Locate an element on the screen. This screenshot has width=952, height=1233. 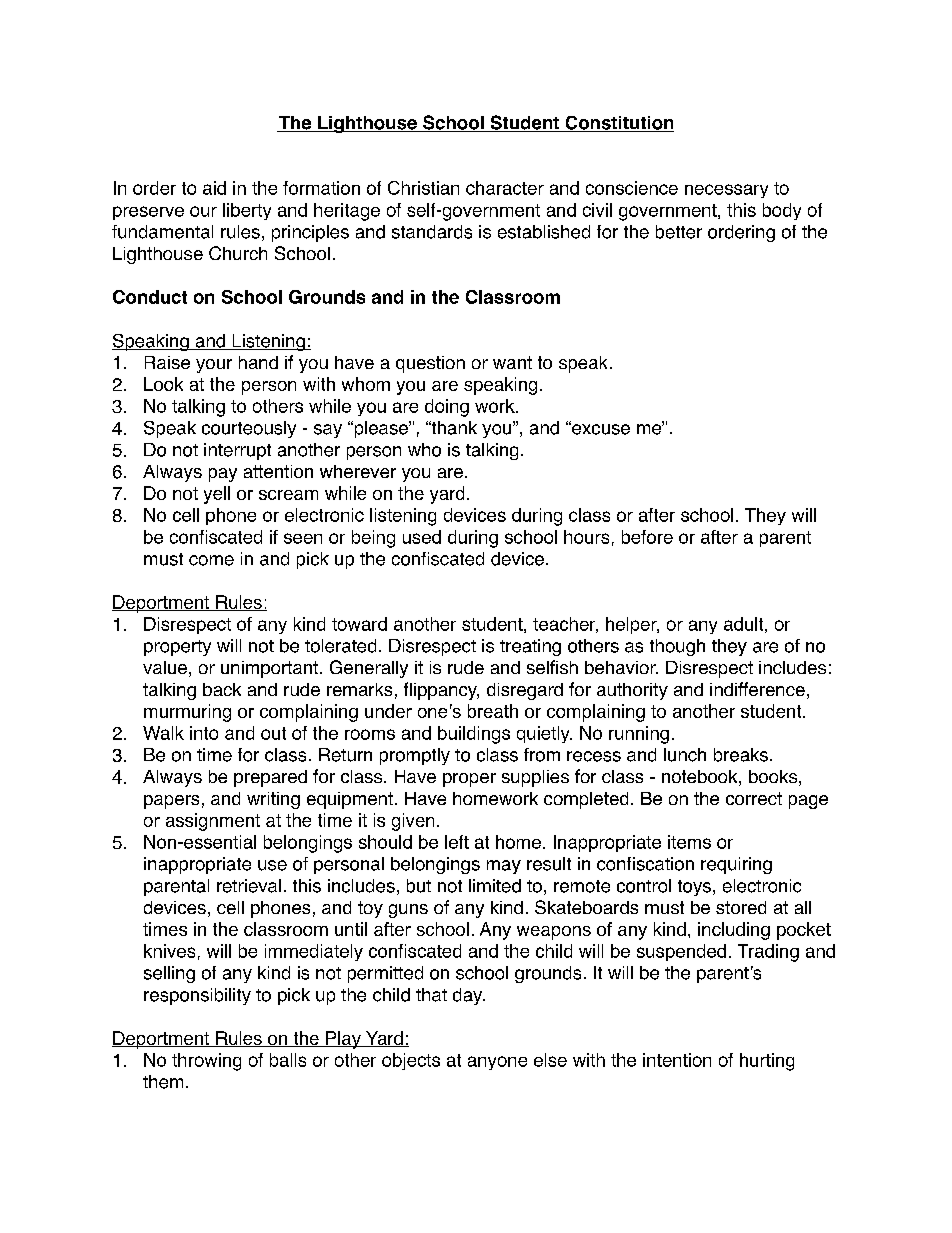
requiring is located at coordinates (736, 865).
